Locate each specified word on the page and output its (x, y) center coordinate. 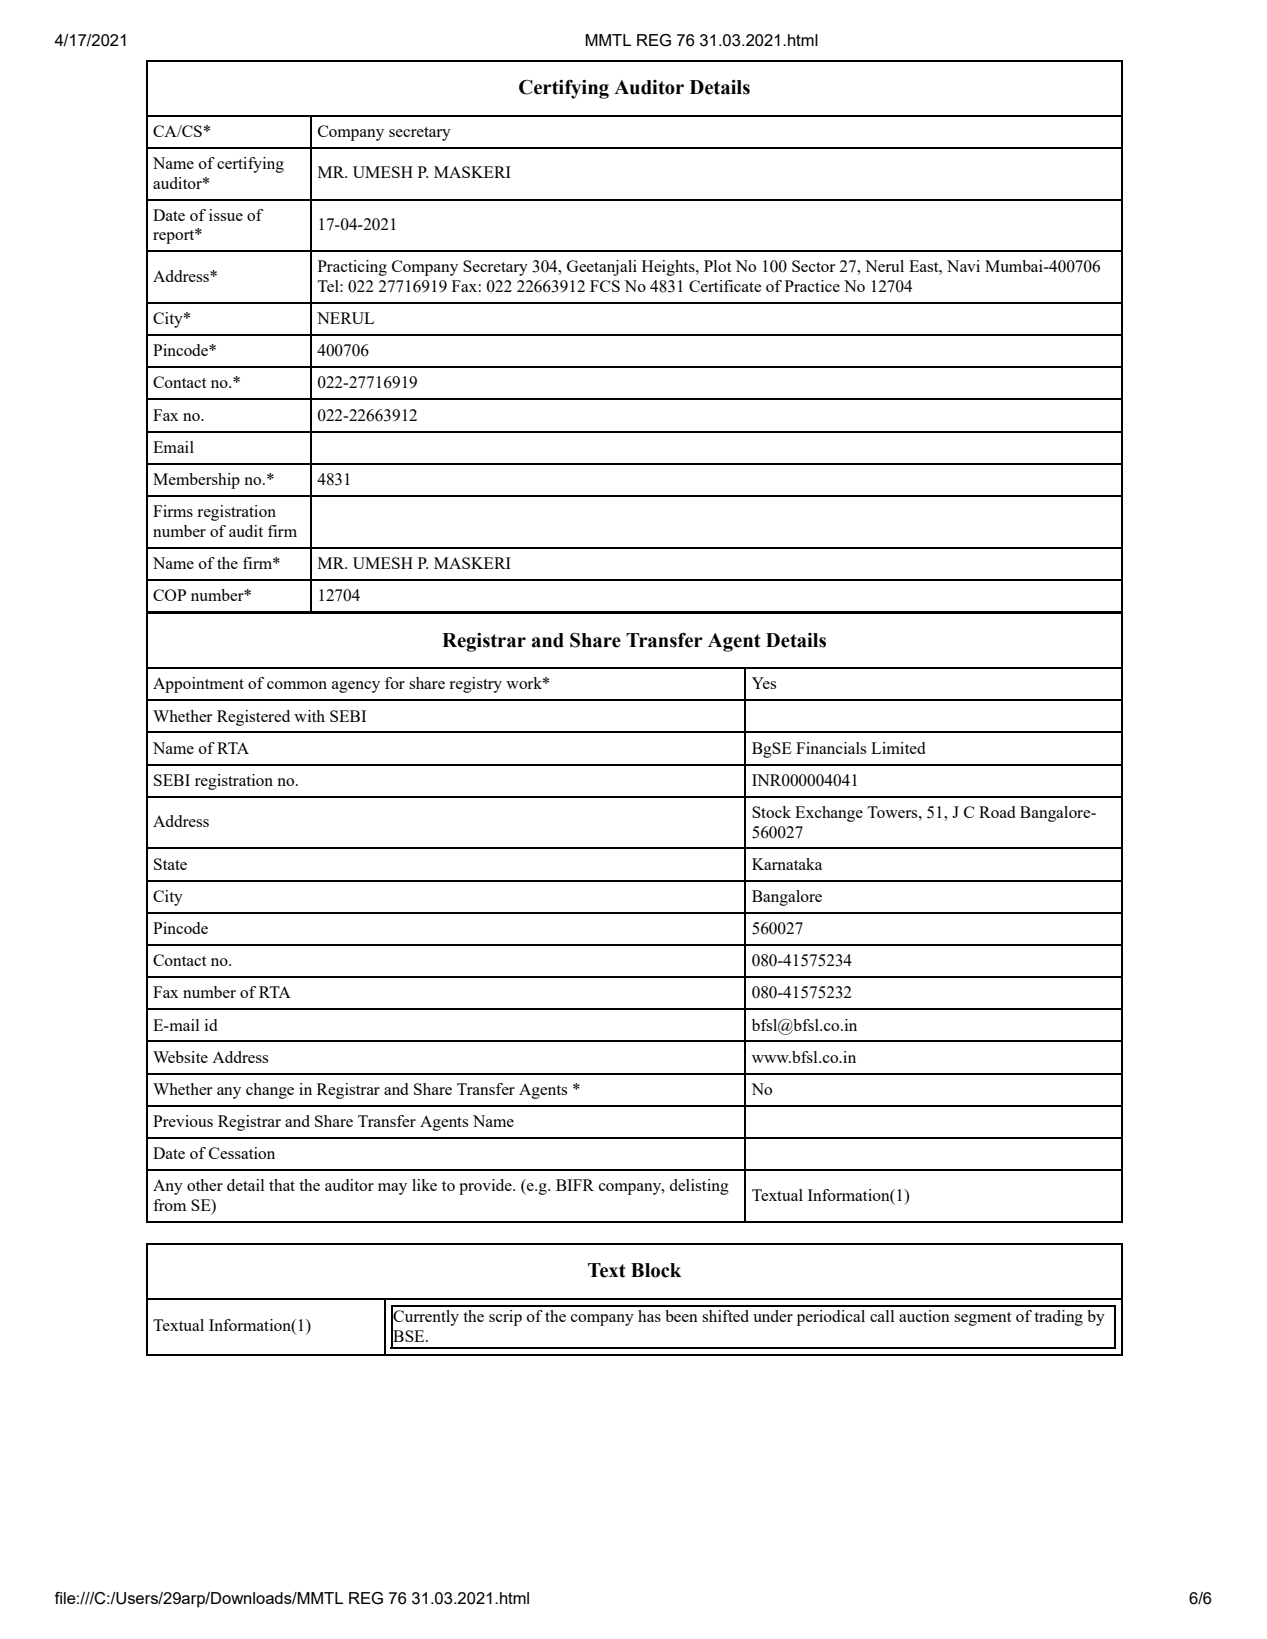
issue (226, 215)
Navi (963, 266)
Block (656, 1270)
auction (924, 1316)
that (282, 1185)
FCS (605, 286)
